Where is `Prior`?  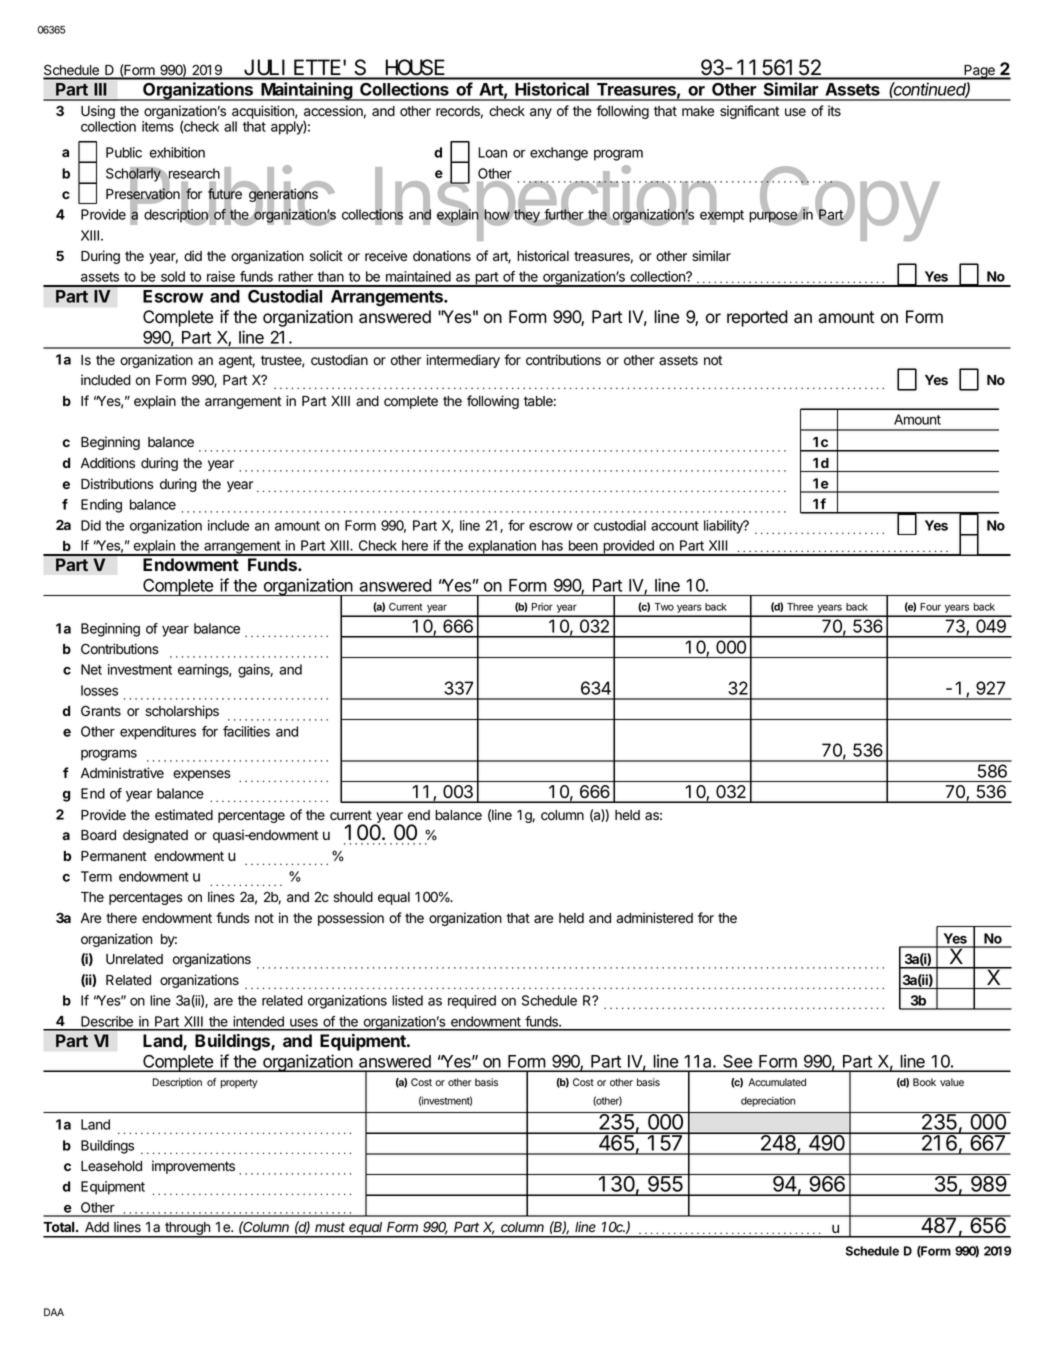
Prior is located at coordinates (542, 606).
